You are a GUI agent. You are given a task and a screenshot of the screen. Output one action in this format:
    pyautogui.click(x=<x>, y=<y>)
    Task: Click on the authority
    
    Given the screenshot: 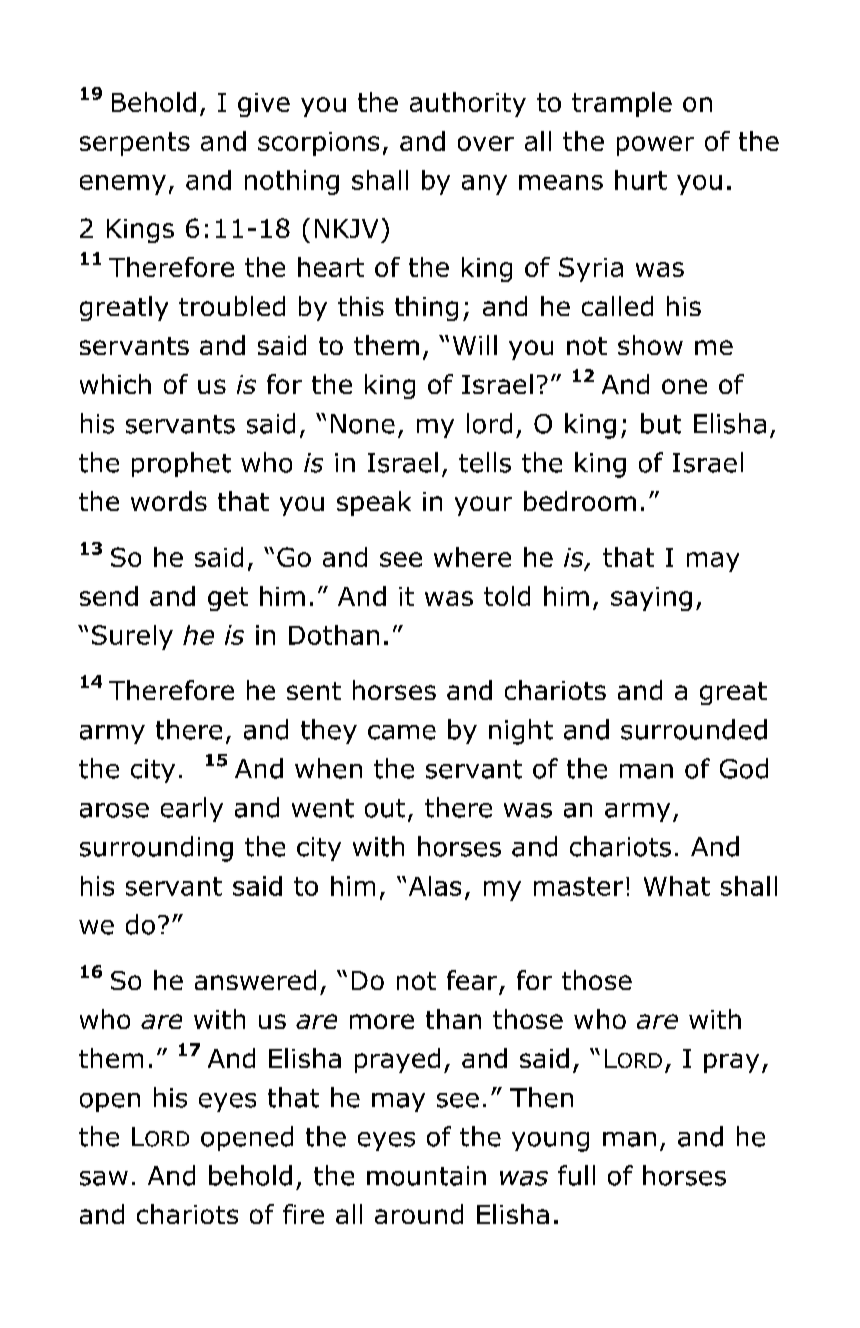 What is the action you would take?
    pyautogui.click(x=468, y=104)
